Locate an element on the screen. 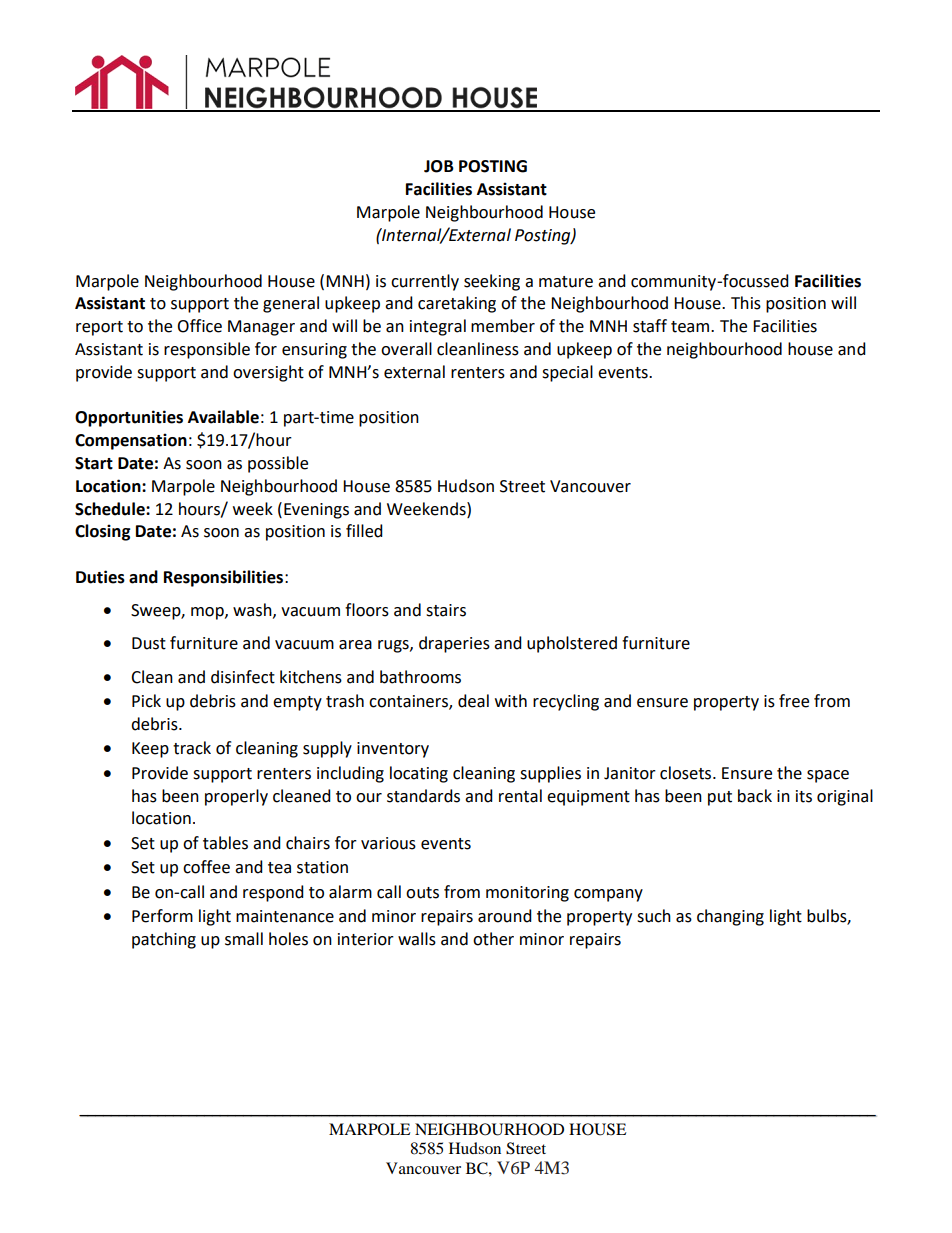  This is located at coordinates (746, 303).
